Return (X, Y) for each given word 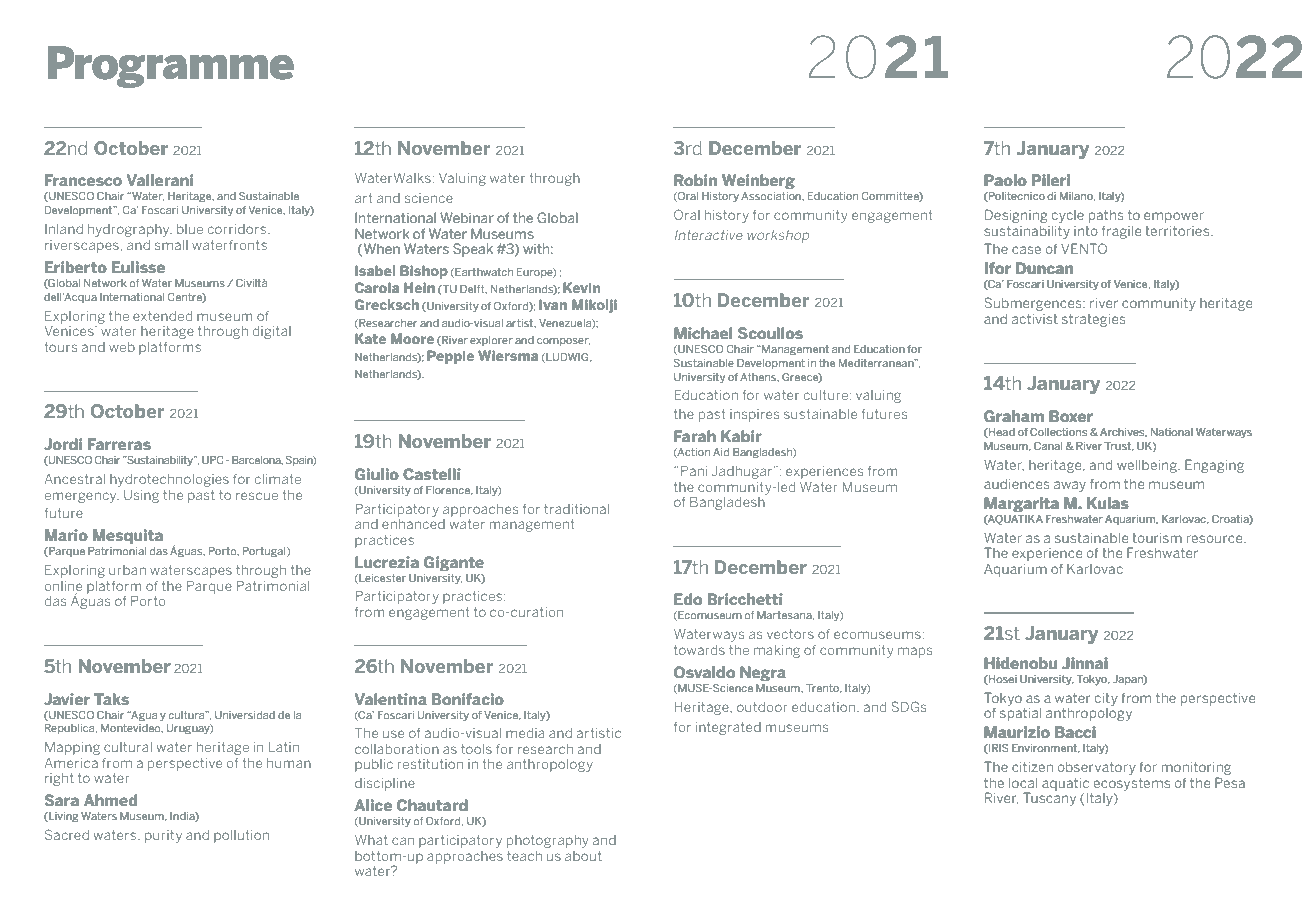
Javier (67, 699)
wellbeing (1148, 466)
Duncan (1044, 268)
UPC (212, 460)
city (1106, 699)
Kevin (582, 287)
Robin (695, 180)
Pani (694, 471)
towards (699, 650)
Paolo (1006, 180)
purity (163, 836)
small (171, 245)
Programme (171, 67)
